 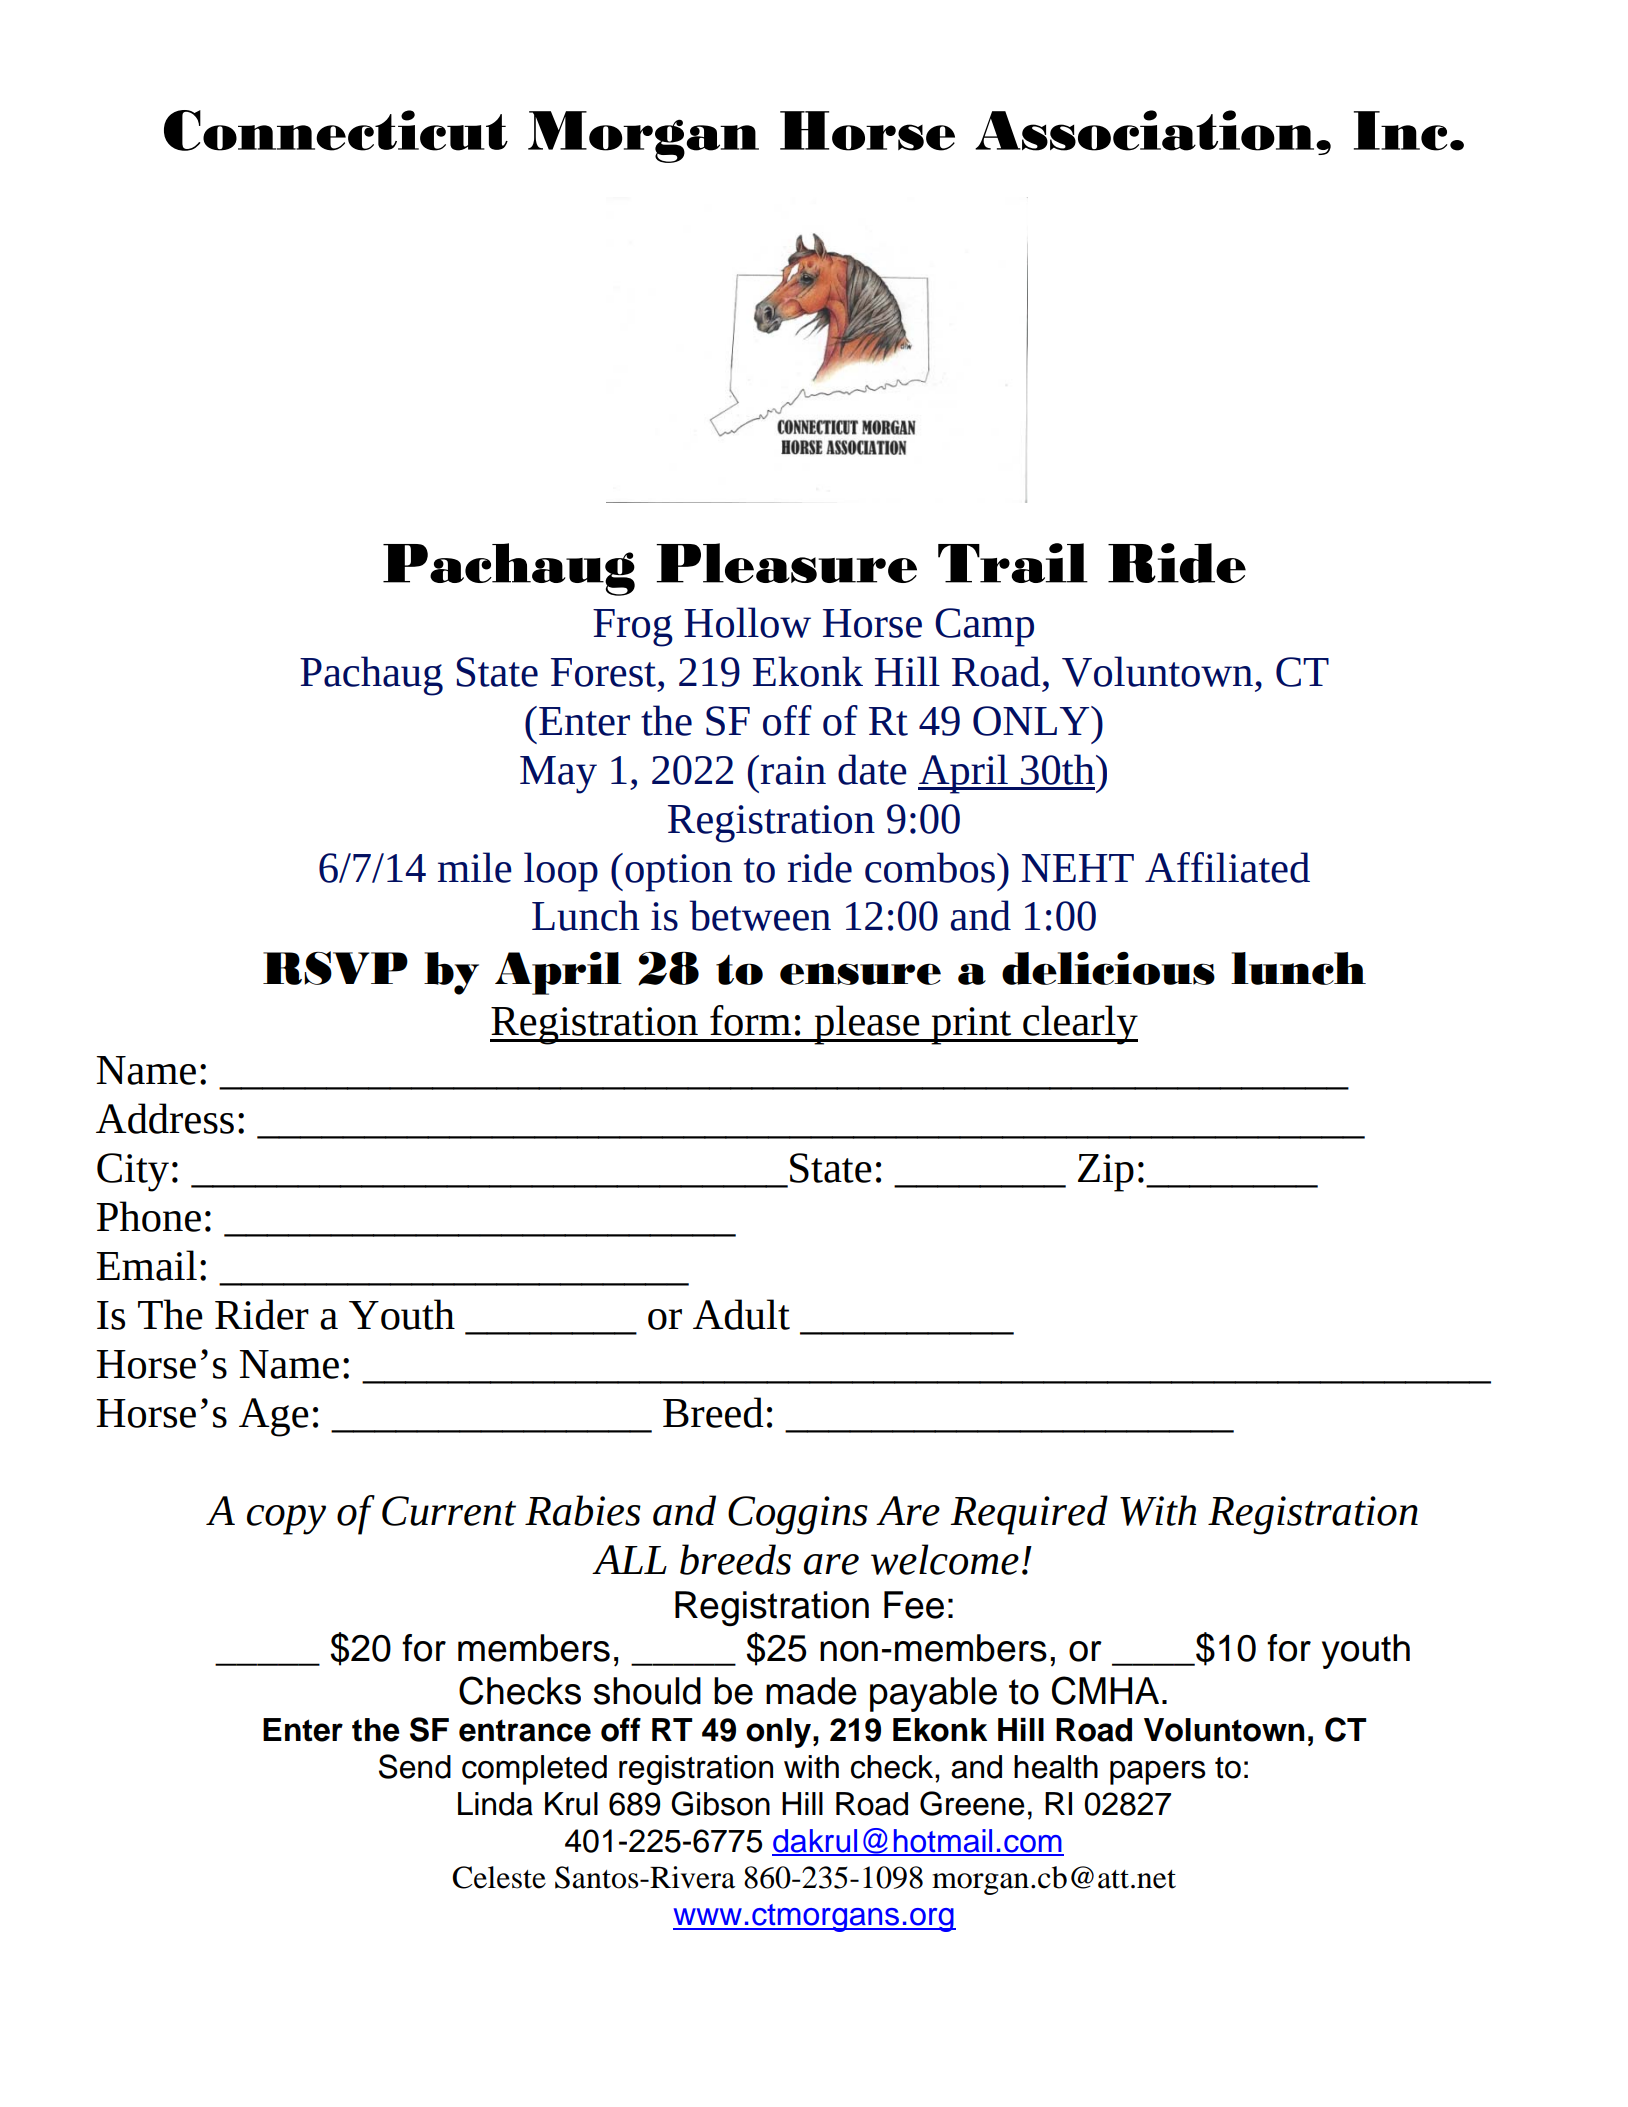 What do you see at coordinates (741, 1314) in the screenshot?
I see `Adult` at bounding box center [741, 1314].
